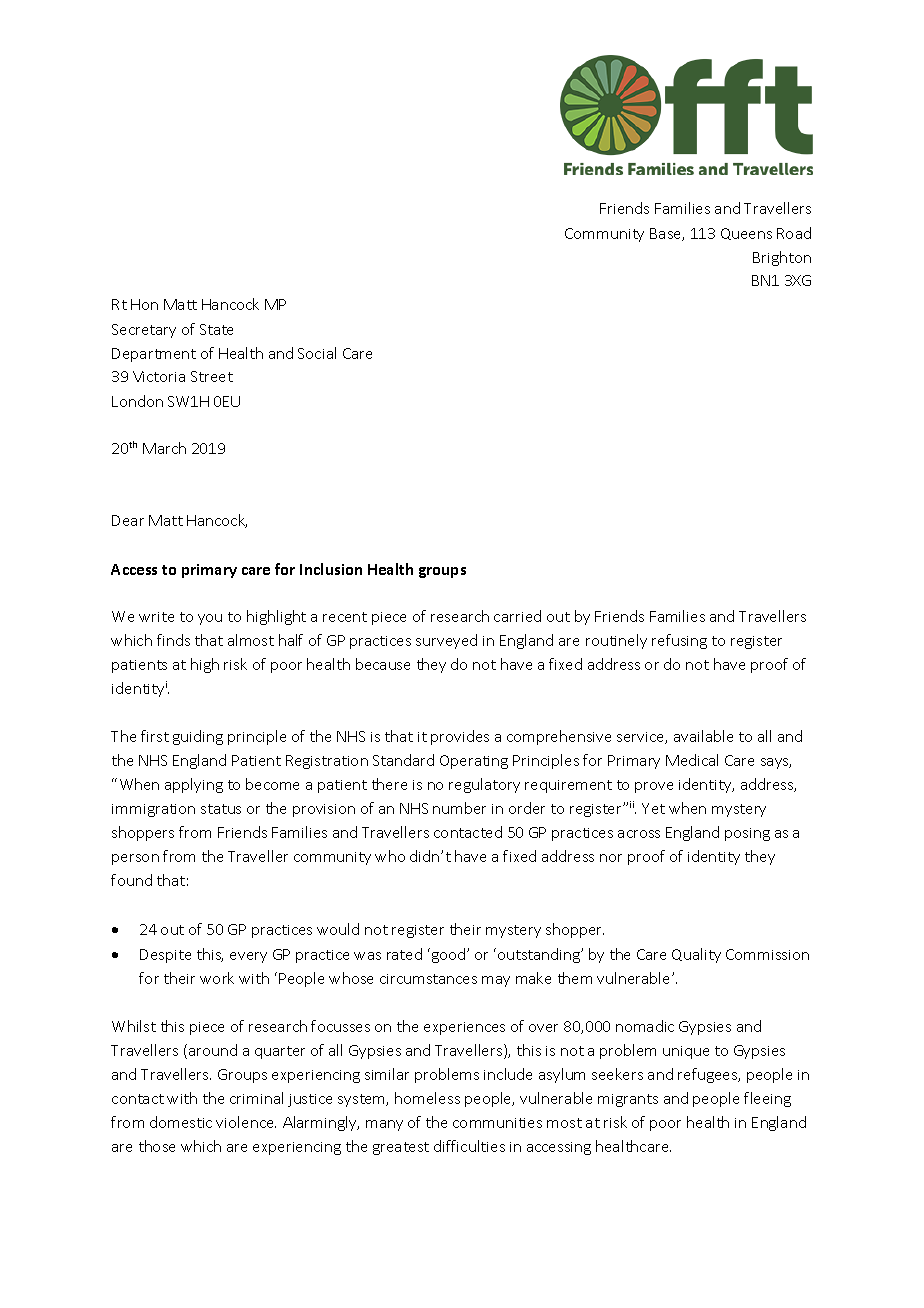  What do you see at coordinates (221, 809) in the image?
I see `status` at bounding box center [221, 809].
